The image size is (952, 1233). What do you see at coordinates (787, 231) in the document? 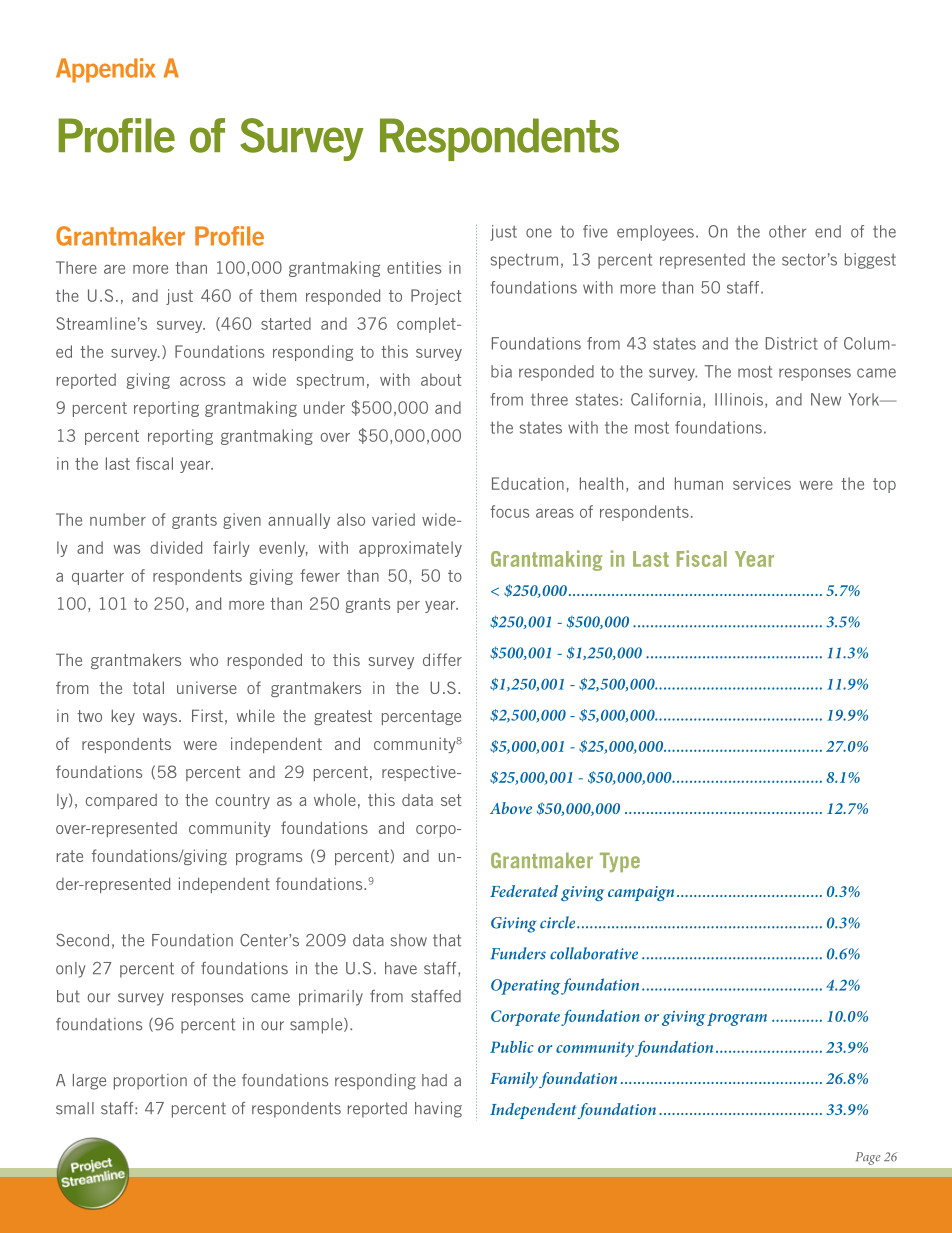
I see `other` at bounding box center [787, 231].
